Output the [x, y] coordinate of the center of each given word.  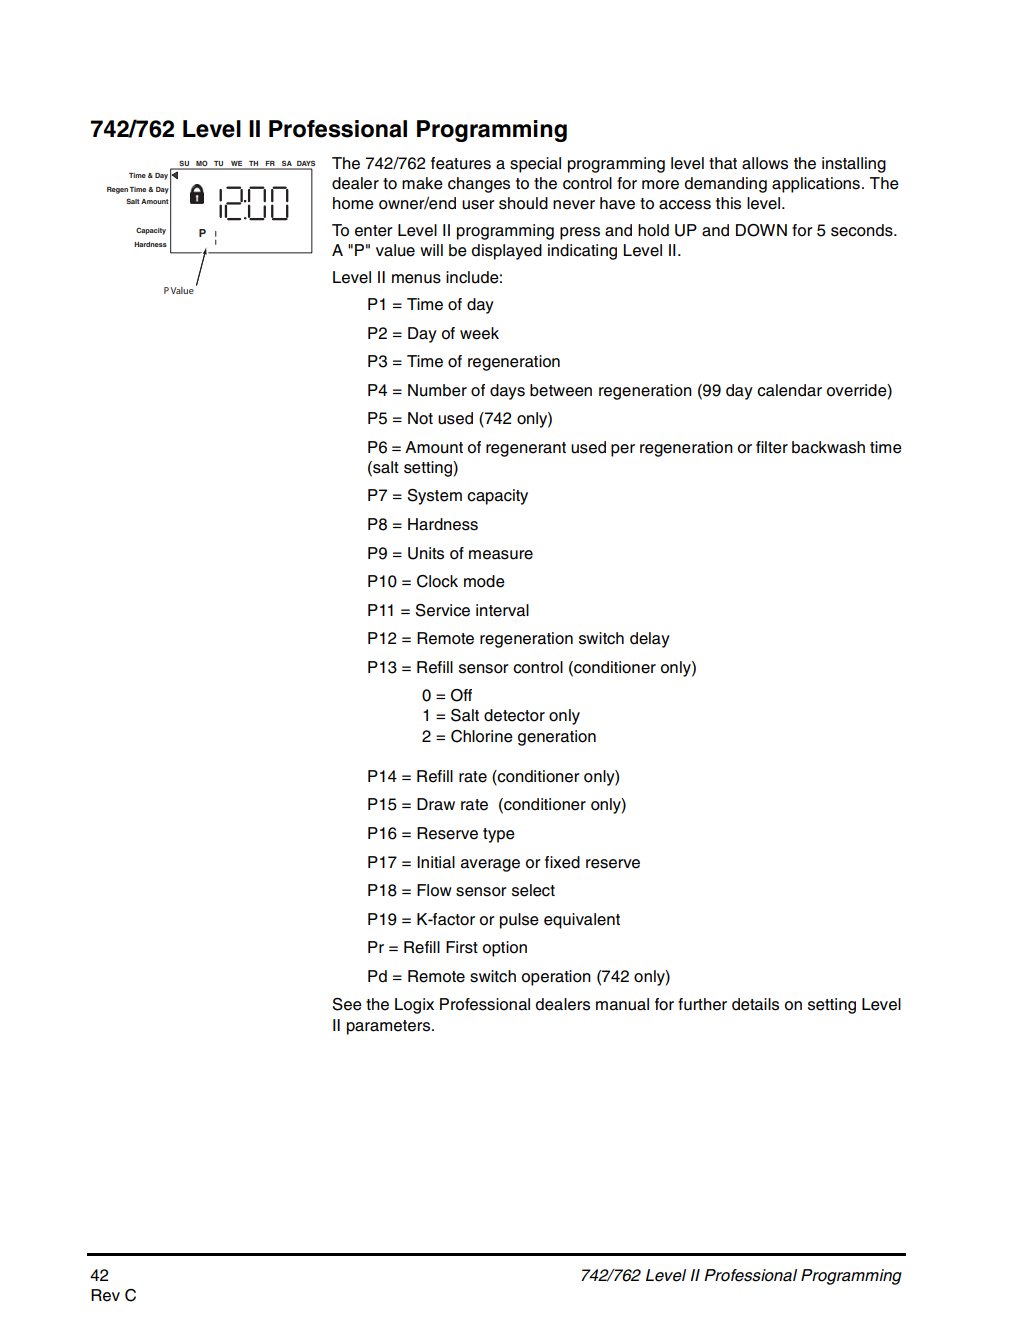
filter [772, 447]
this [728, 203]
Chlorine [482, 736]
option [505, 949]
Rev [105, 1295]
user [478, 205]
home [353, 203]
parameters [390, 1027]
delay [650, 640]
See [347, 1004]
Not [420, 418]
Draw [436, 804]
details [755, 1004]
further [702, 1004]
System [434, 497]
